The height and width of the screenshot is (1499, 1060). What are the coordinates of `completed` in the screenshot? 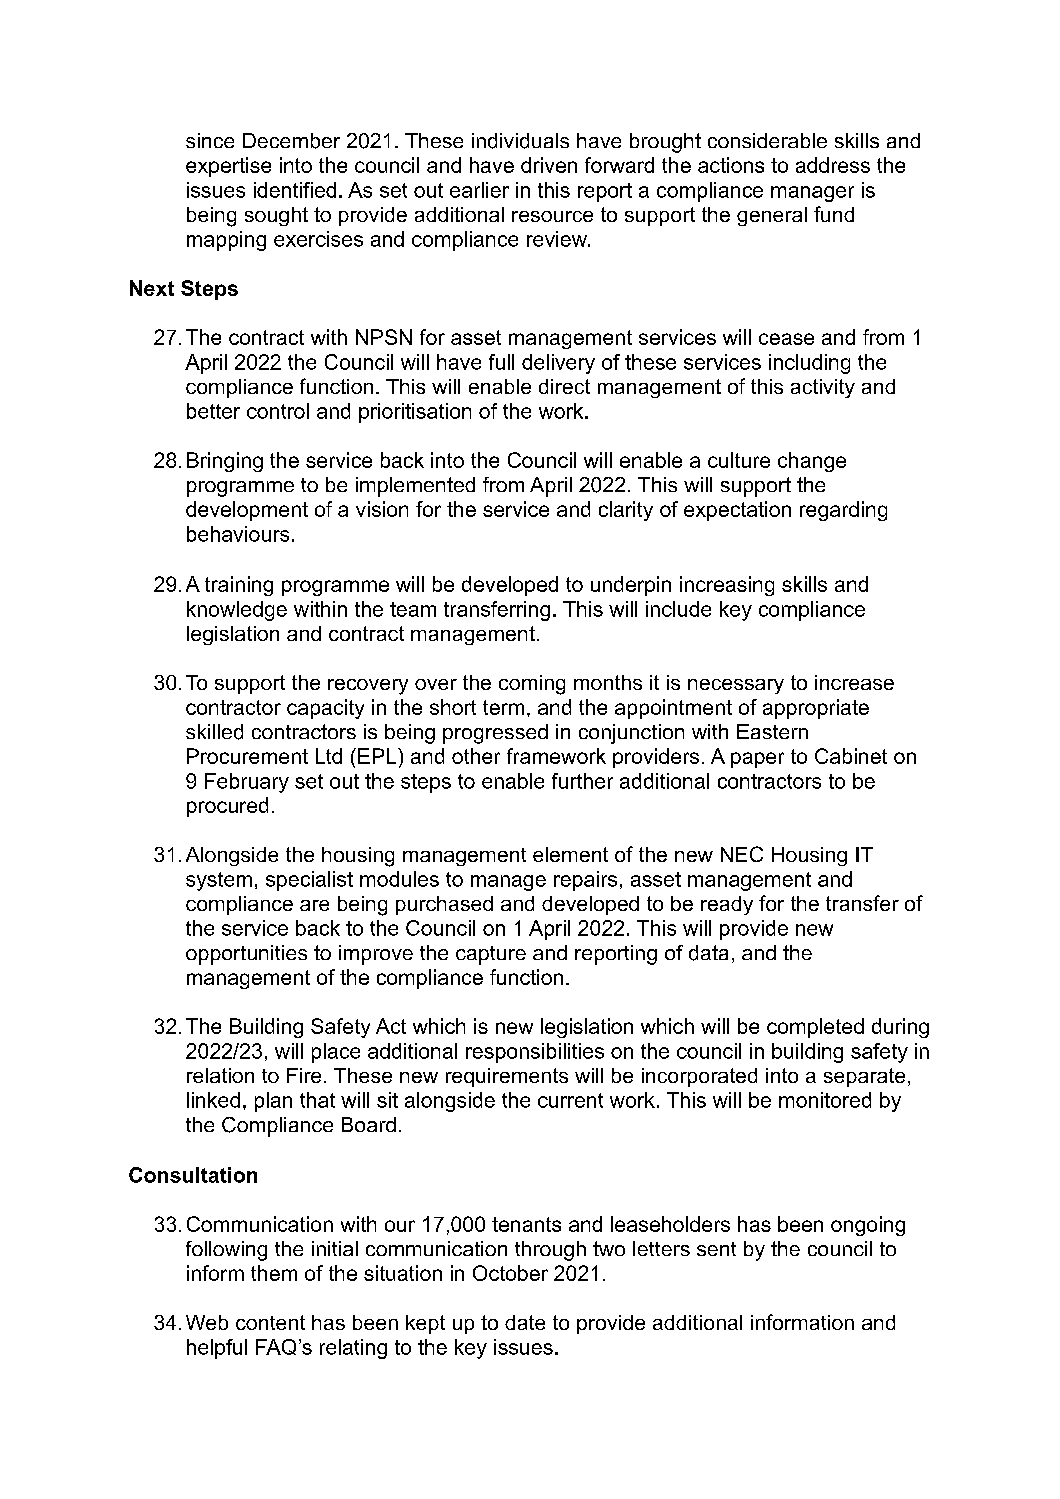 It's located at (815, 1028).
